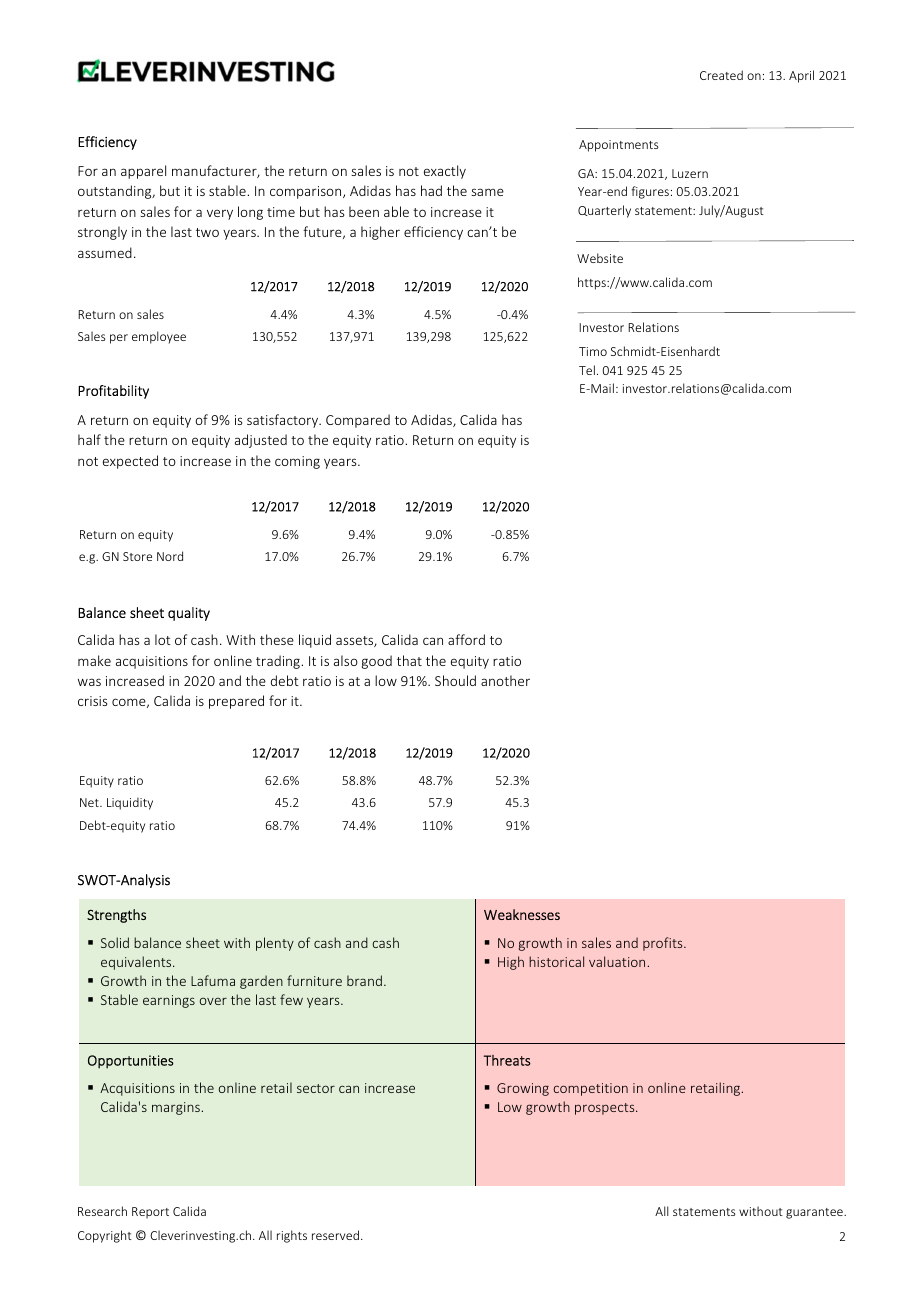 This page has width=924, height=1308. What do you see at coordinates (137, 963) in the page?
I see `equivalents` at bounding box center [137, 963].
